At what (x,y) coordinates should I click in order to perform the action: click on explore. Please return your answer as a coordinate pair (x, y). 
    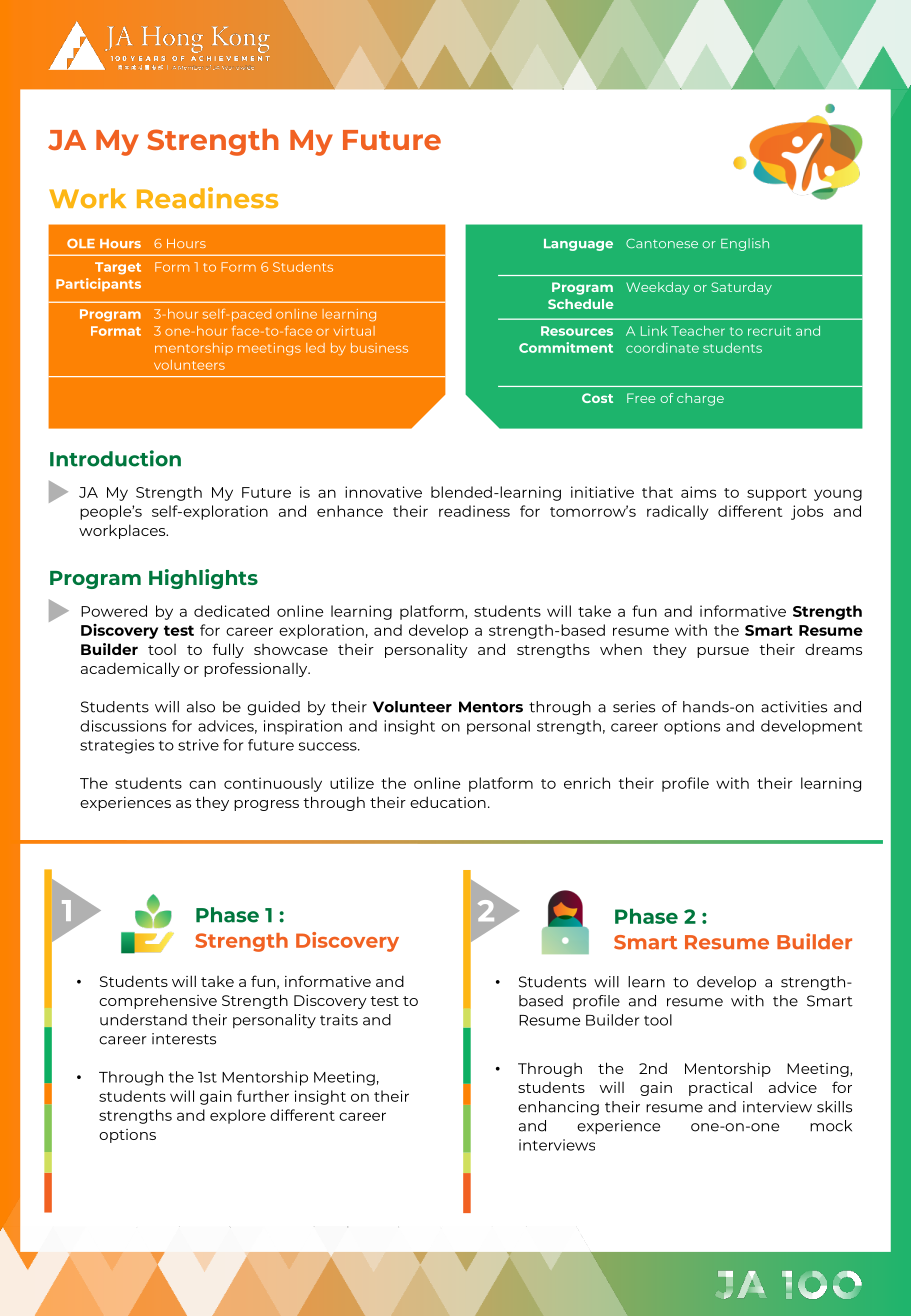
    Looking at the image, I should click on (238, 1116).
